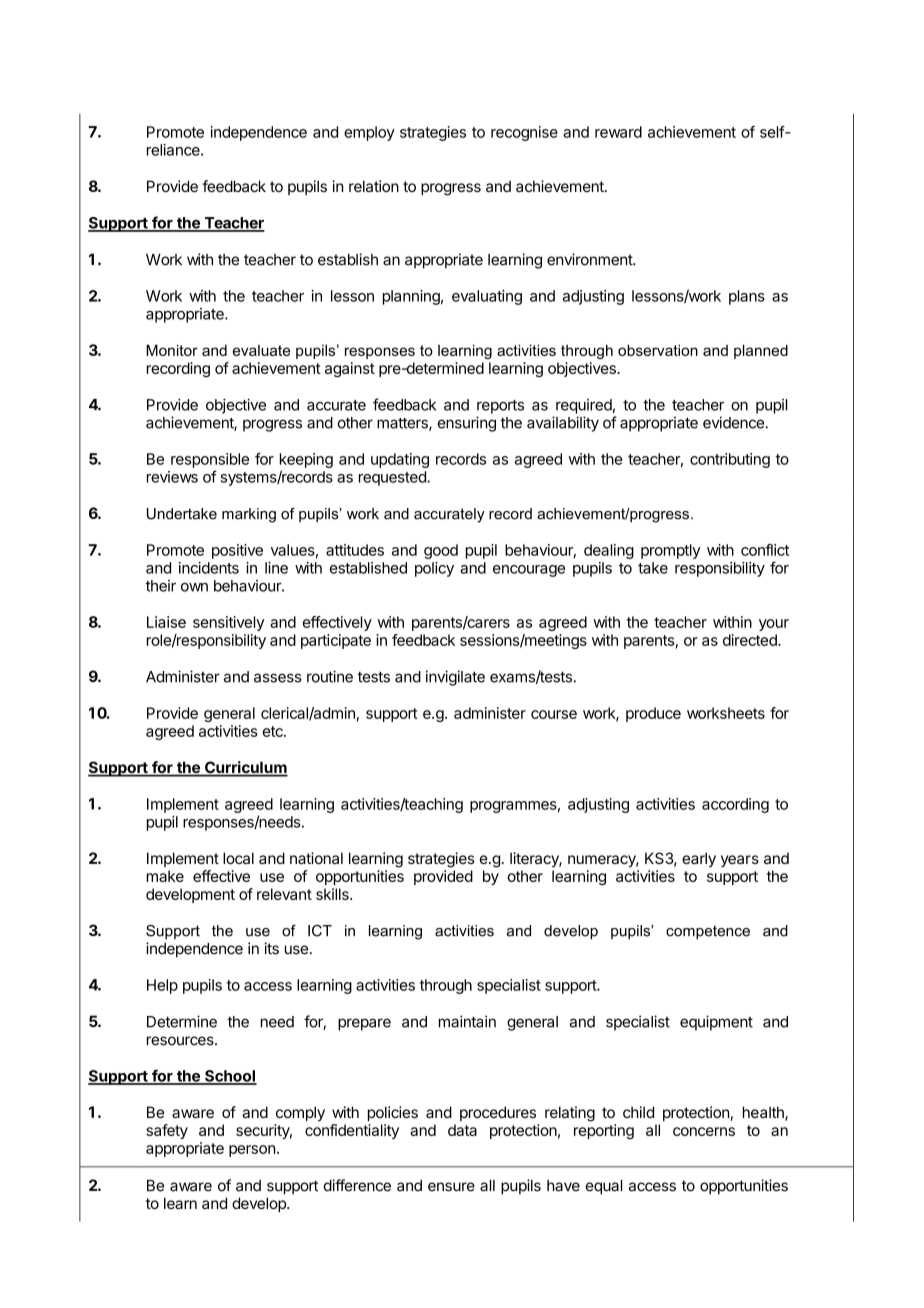 This screenshot has width=924, height=1308. Describe the element at coordinates (369, 133) in the screenshot. I see `employ` at that location.
